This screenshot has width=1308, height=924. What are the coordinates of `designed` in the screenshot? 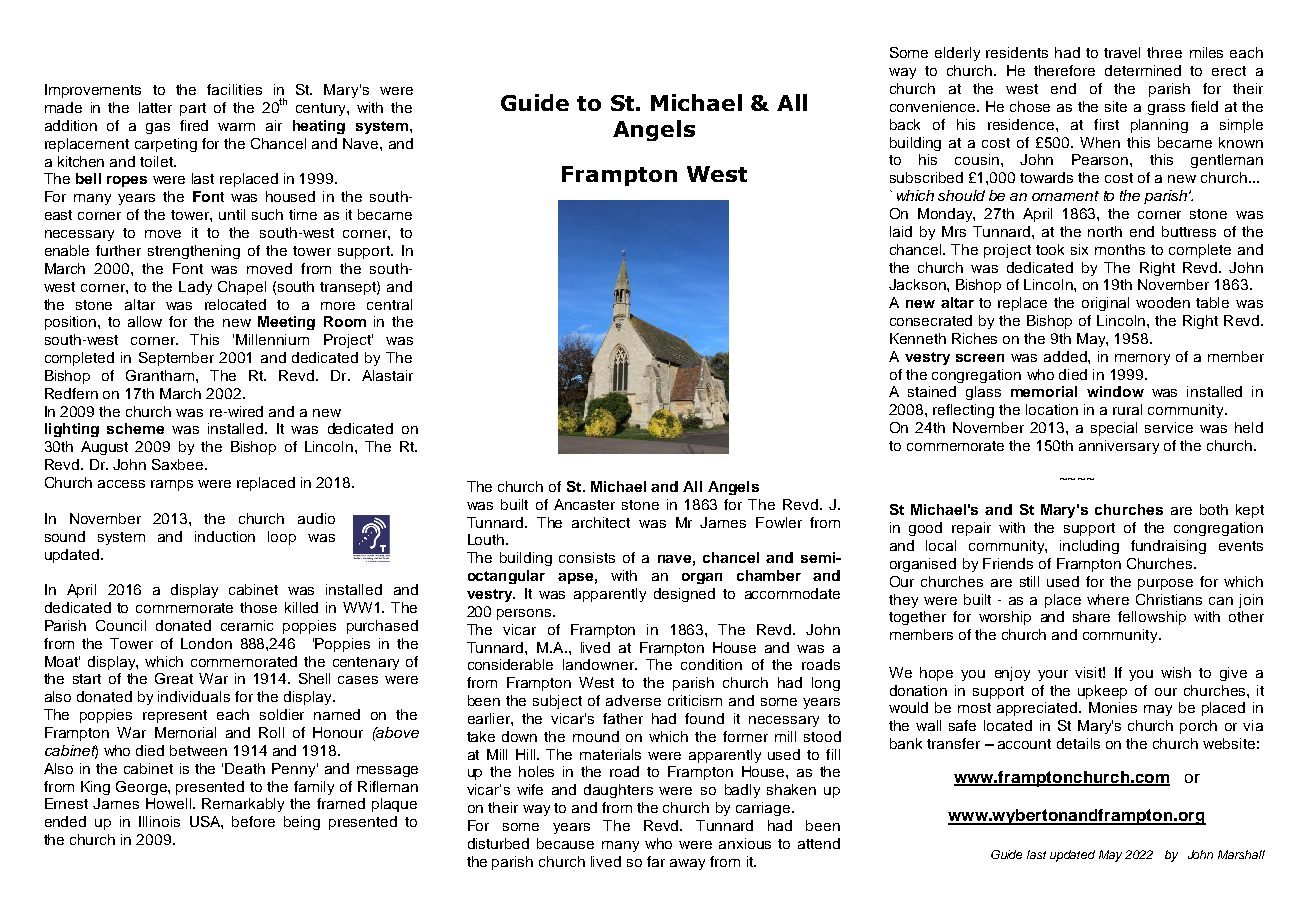 It's located at (684, 595).
